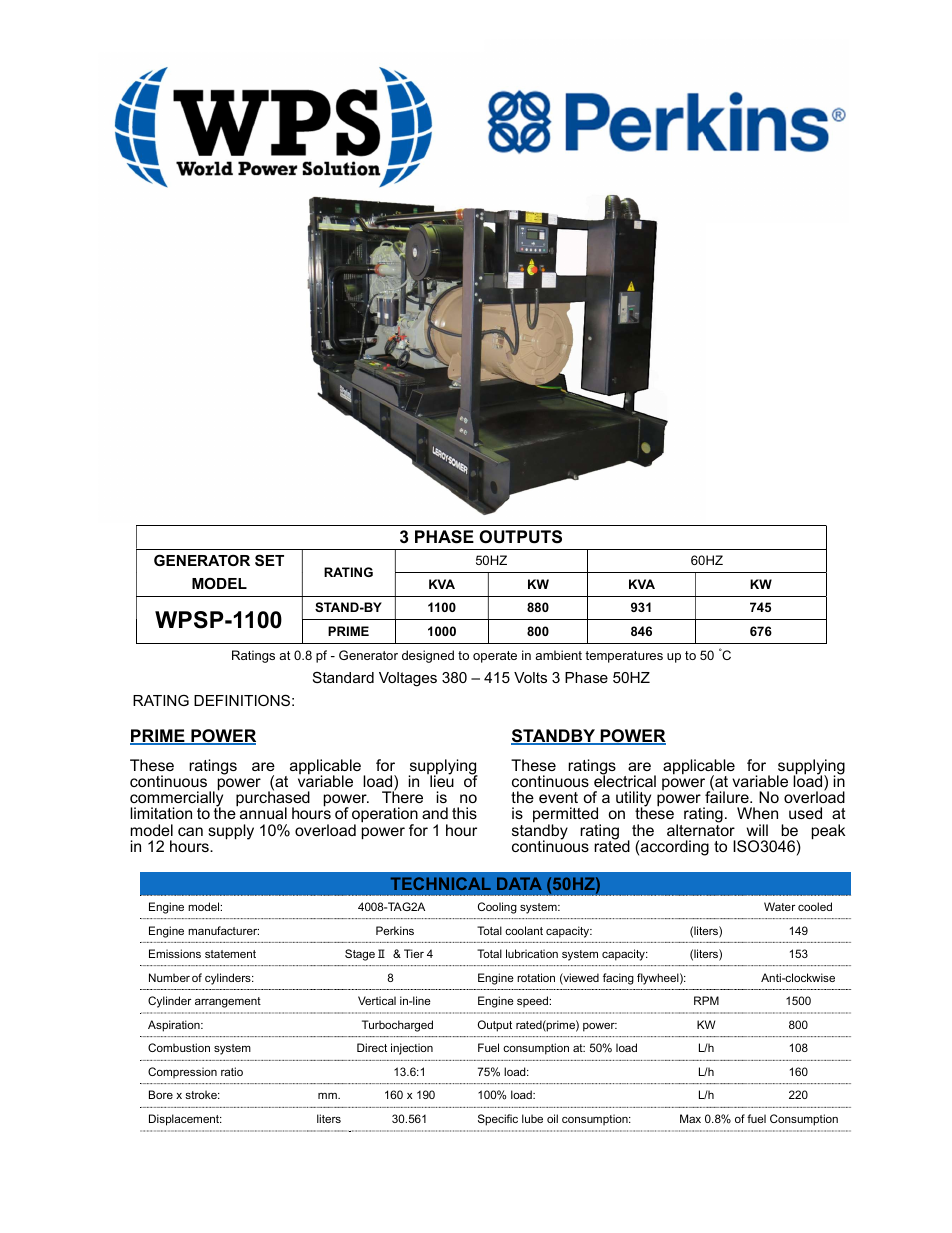  I want to click on SET, so click(269, 560).
